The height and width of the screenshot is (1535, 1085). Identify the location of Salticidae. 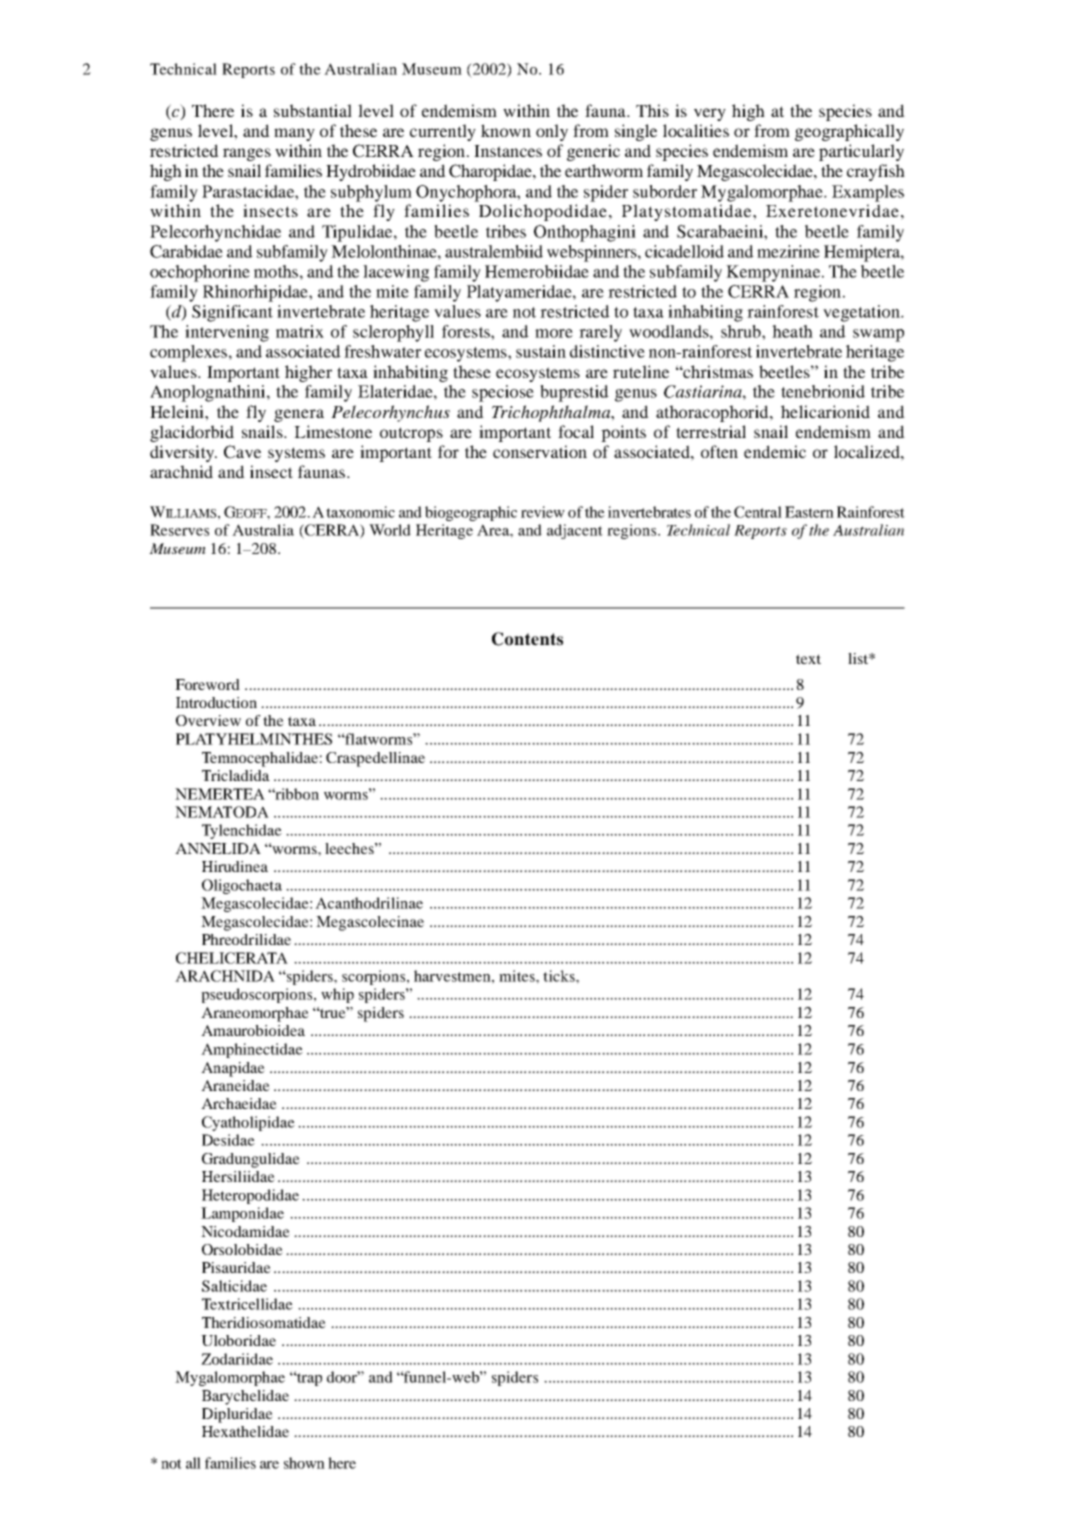
(234, 1286).
